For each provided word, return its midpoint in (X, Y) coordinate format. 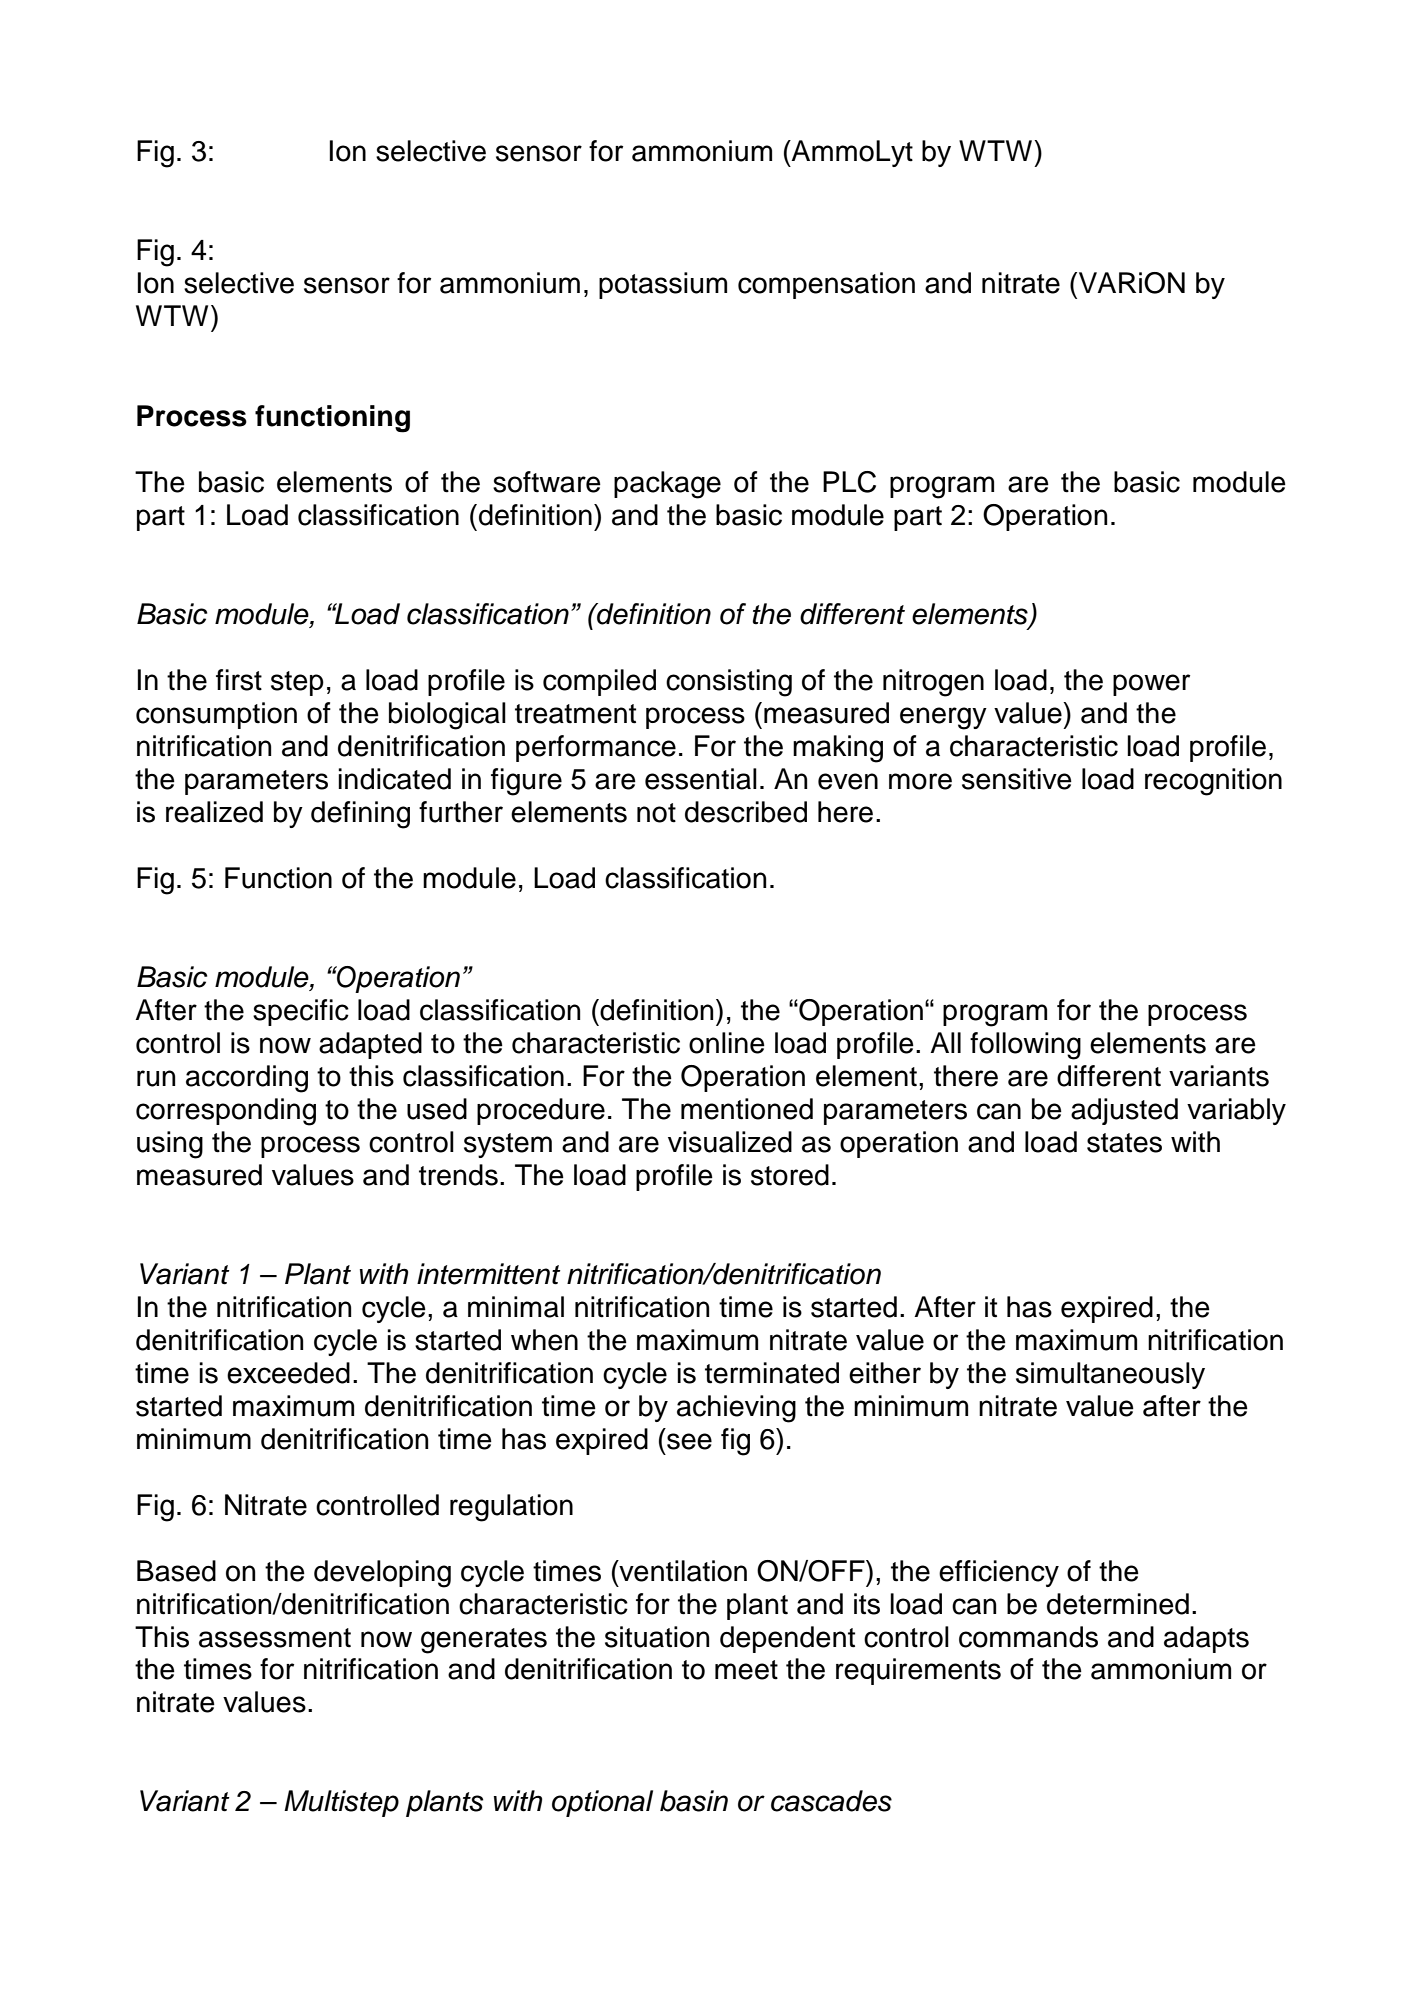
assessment (275, 1638)
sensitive (1017, 779)
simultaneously (1110, 1375)
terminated (772, 1373)
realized (214, 812)
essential (701, 779)
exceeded (288, 1373)
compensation (826, 285)
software (547, 482)
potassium (663, 285)
